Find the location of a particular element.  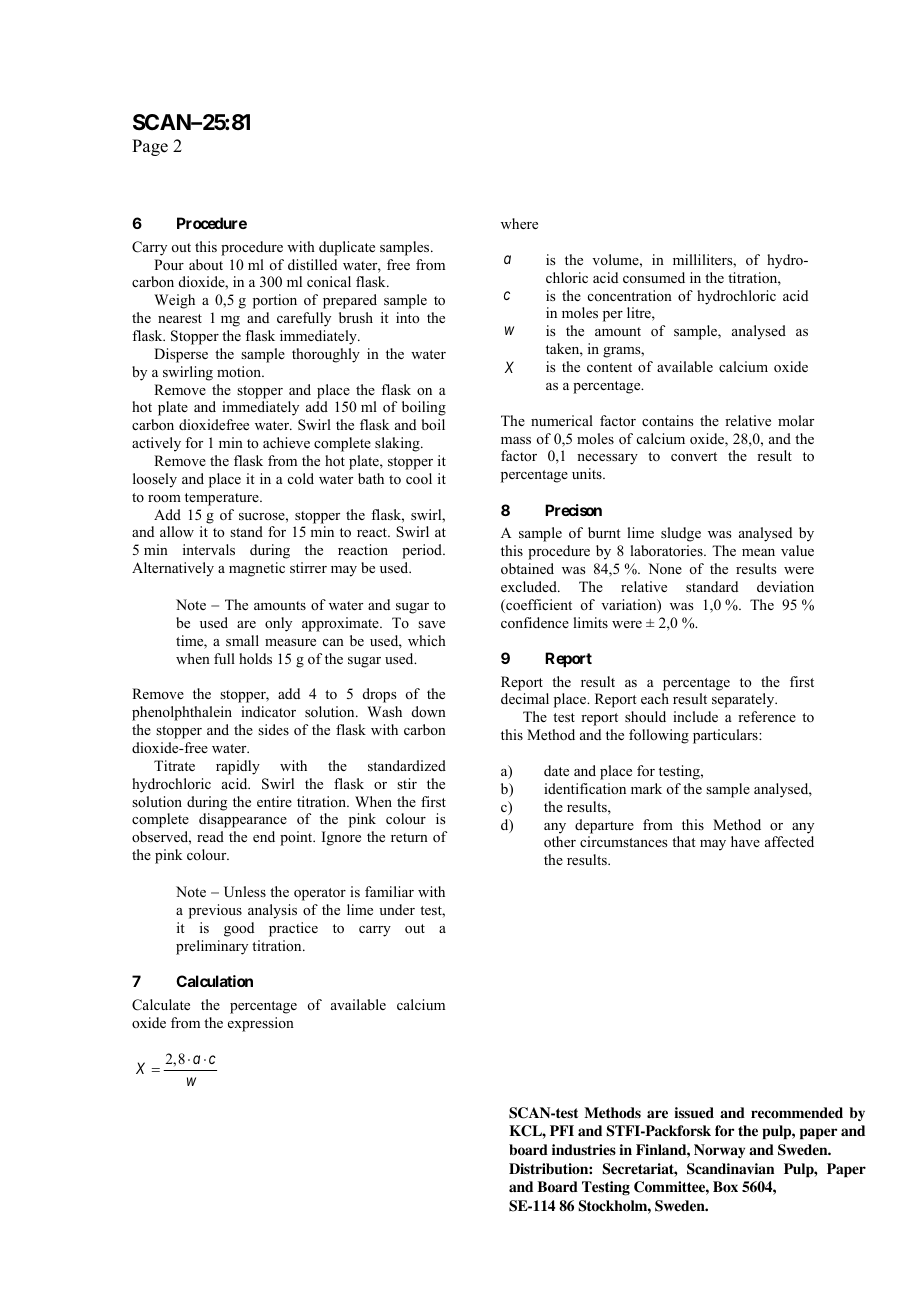

sludge is located at coordinates (681, 534).
